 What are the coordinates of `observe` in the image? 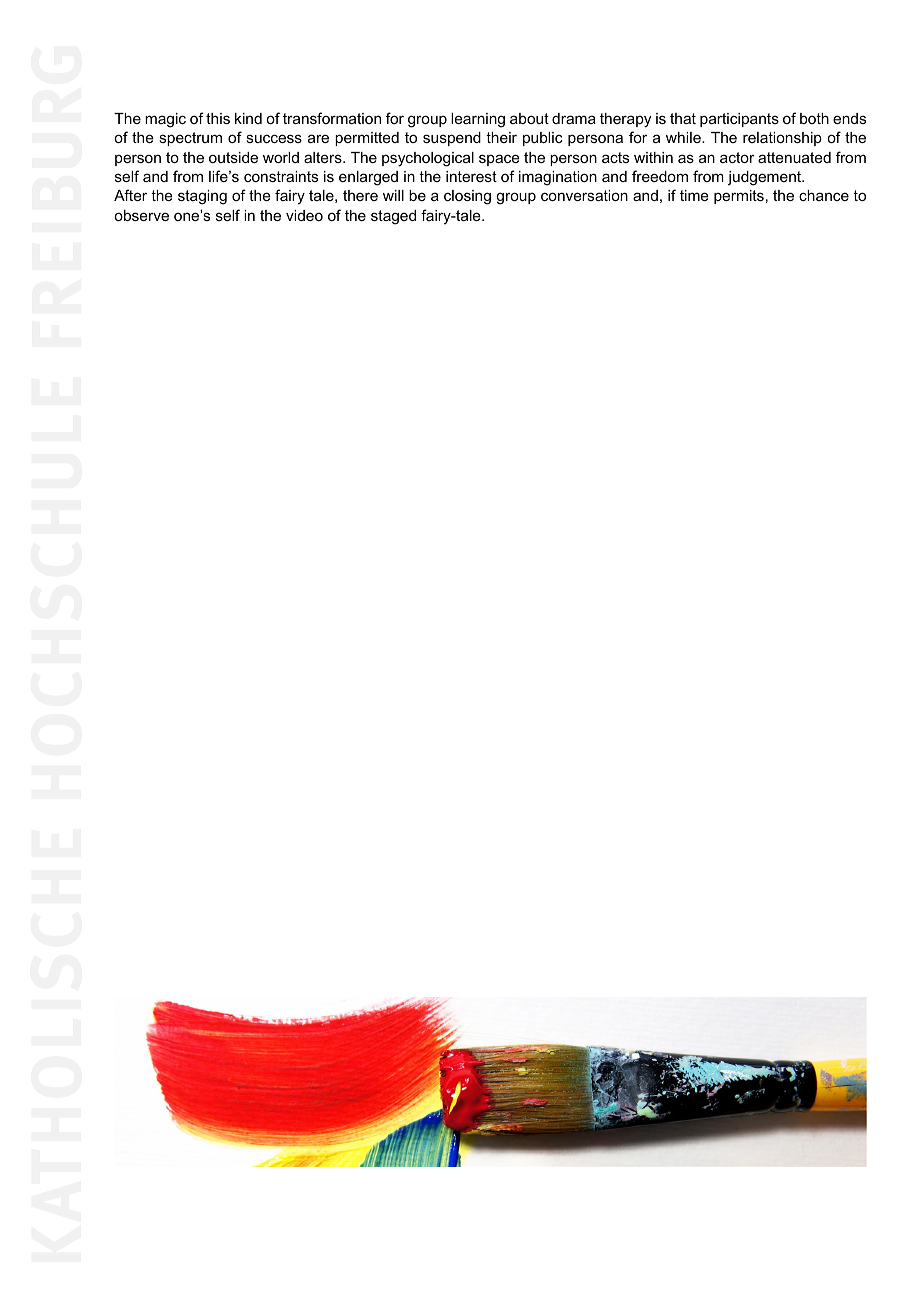 It's located at (141, 215).
